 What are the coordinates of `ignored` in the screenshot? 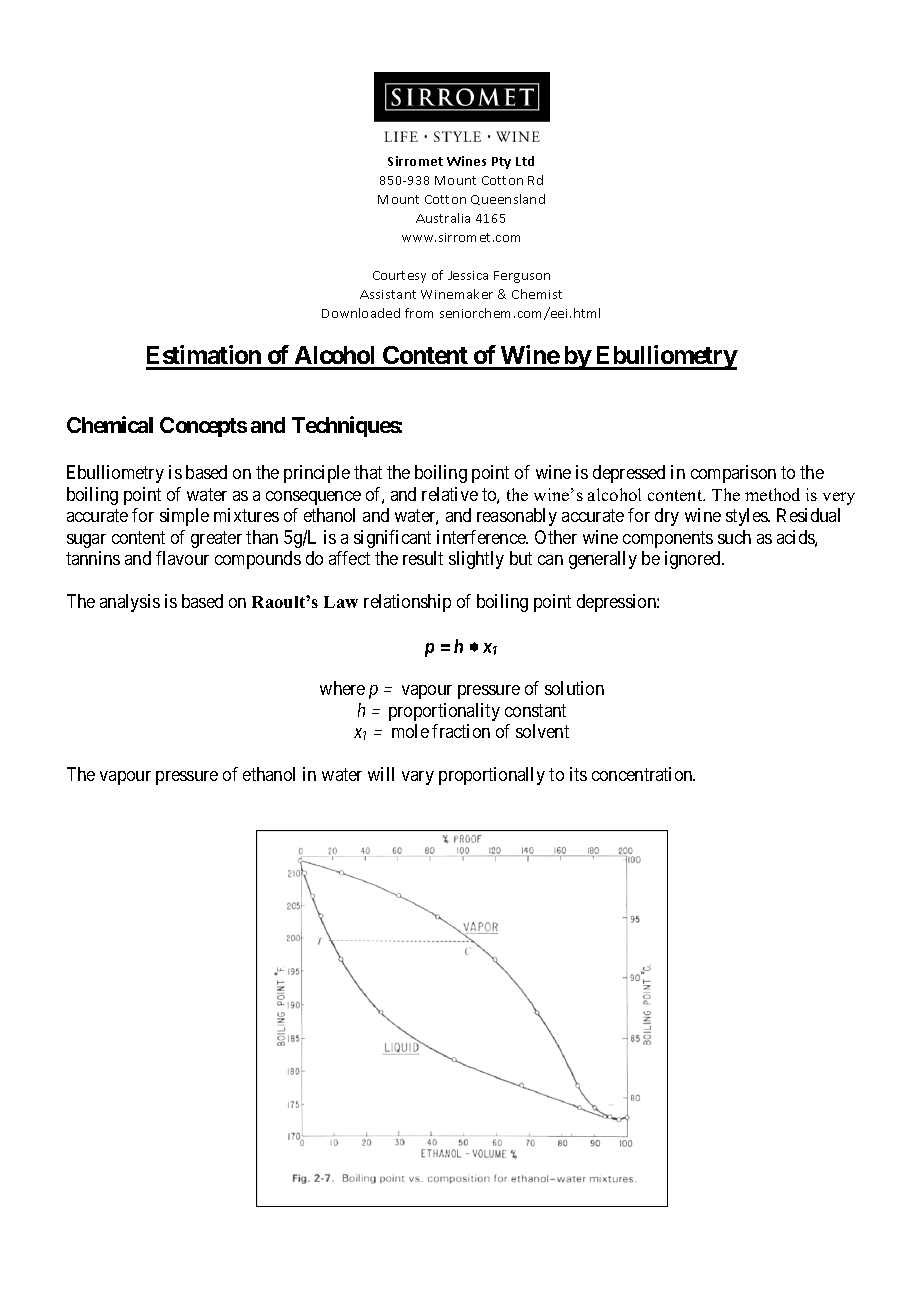 It's located at (694, 560).
